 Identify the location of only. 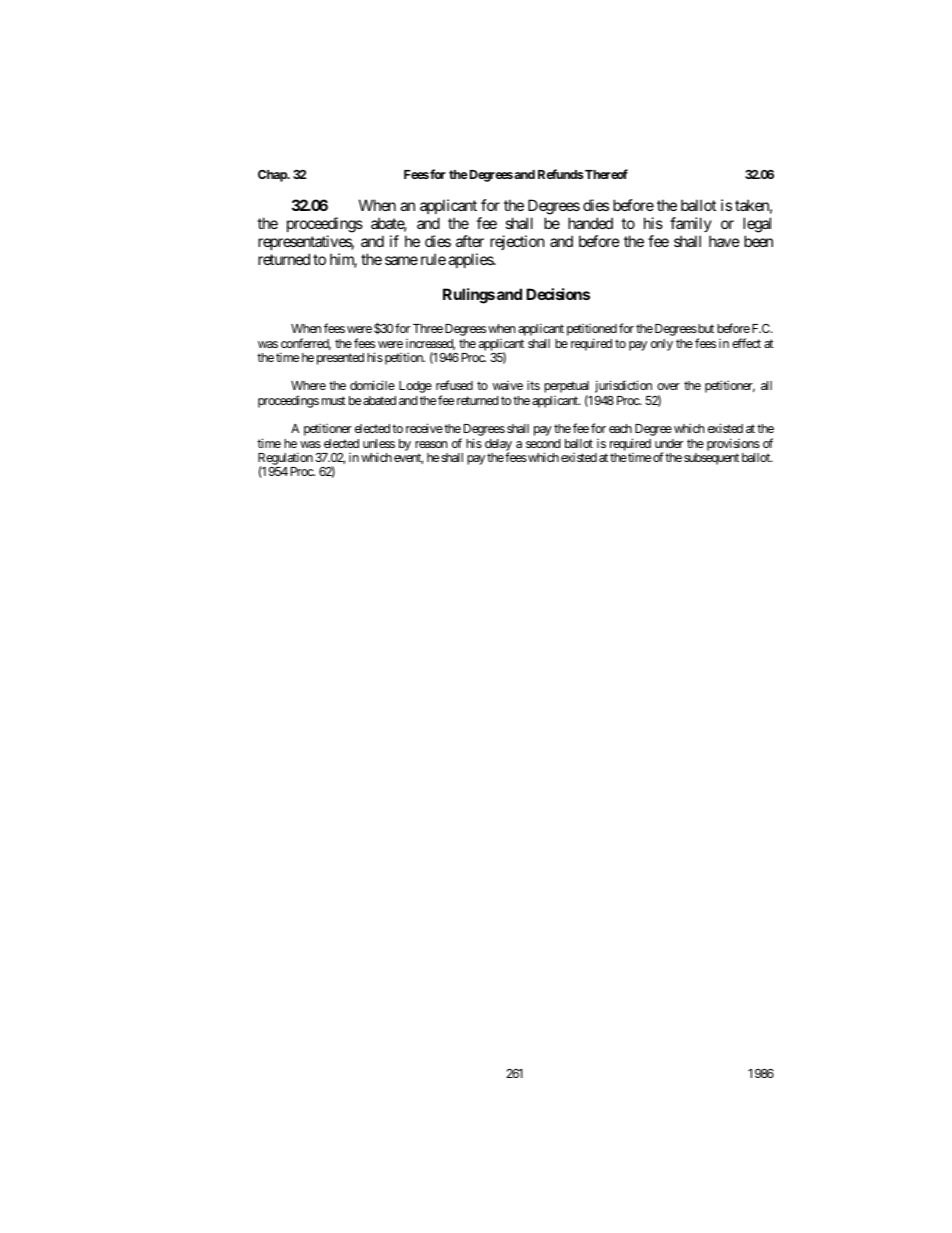
(662, 345).
